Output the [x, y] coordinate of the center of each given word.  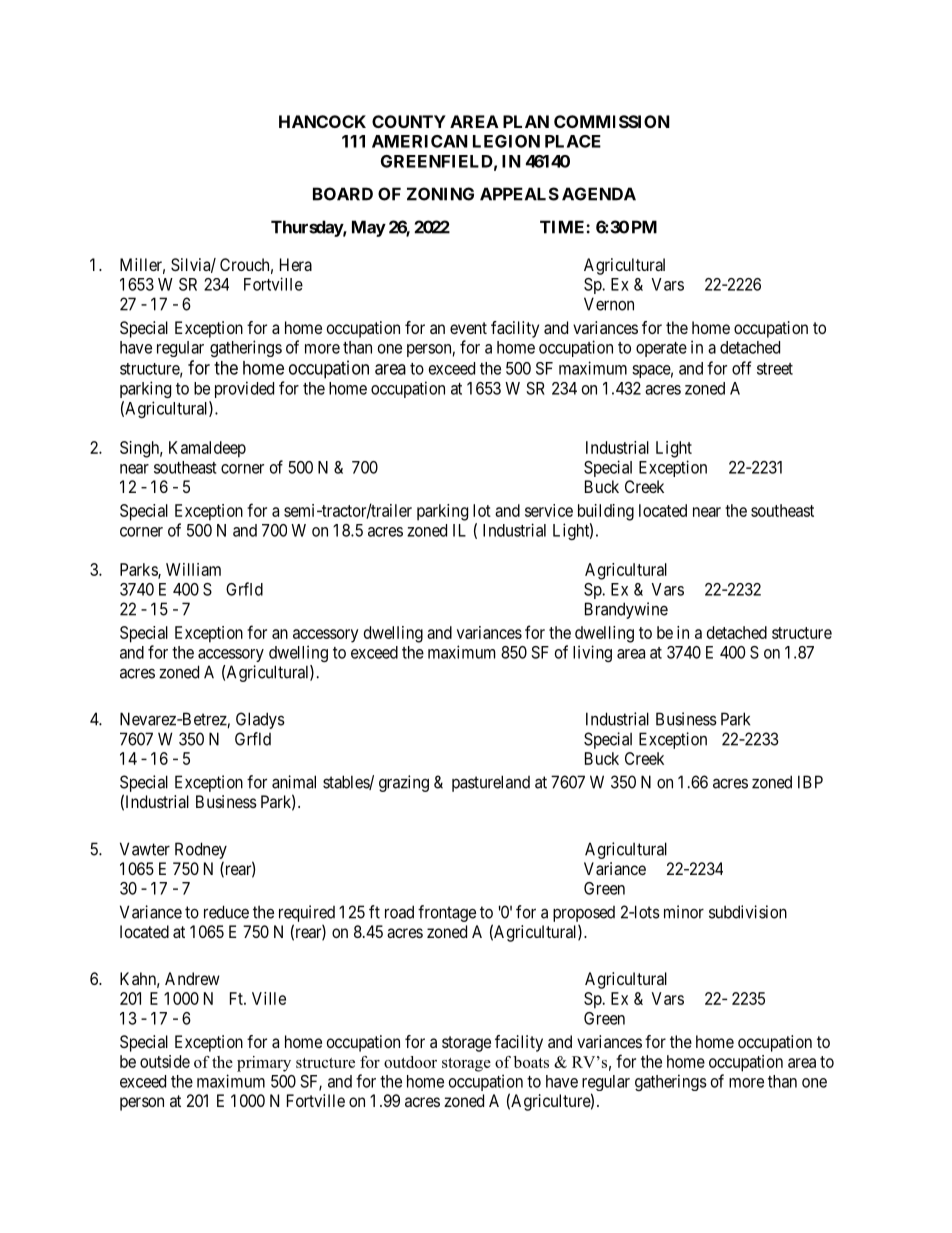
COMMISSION [612, 121]
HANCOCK [322, 121]
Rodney [201, 850]
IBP [810, 782]
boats [531, 1062]
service [549, 510]
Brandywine [626, 610]
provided [244, 389]
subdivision [748, 912]
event [468, 328]
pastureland [491, 783]
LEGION [506, 141]
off [741, 368]
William [193, 569]
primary [264, 1064]
